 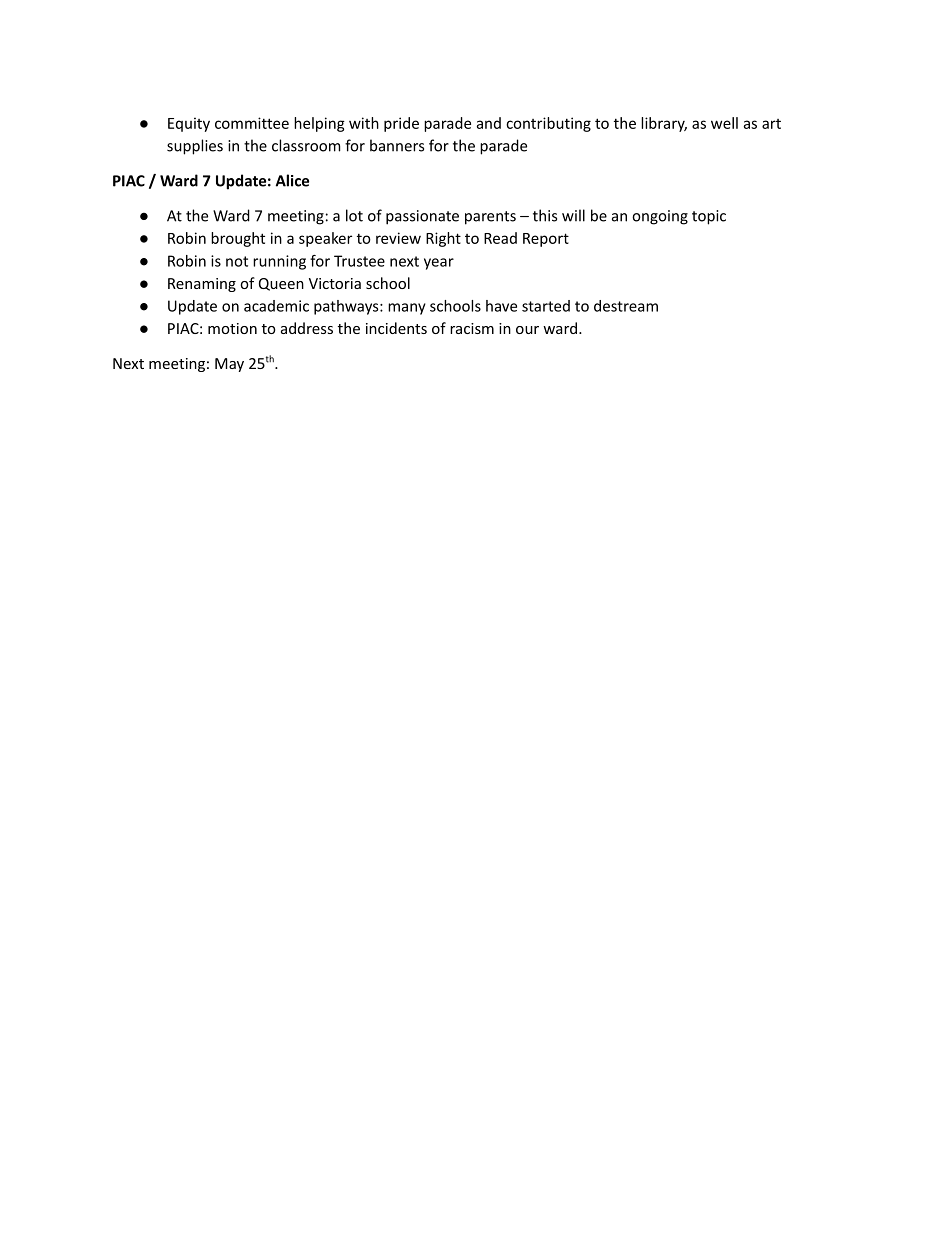 What do you see at coordinates (229, 365) in the screenshot?
I see `May` at bounding box center [229, 365].
